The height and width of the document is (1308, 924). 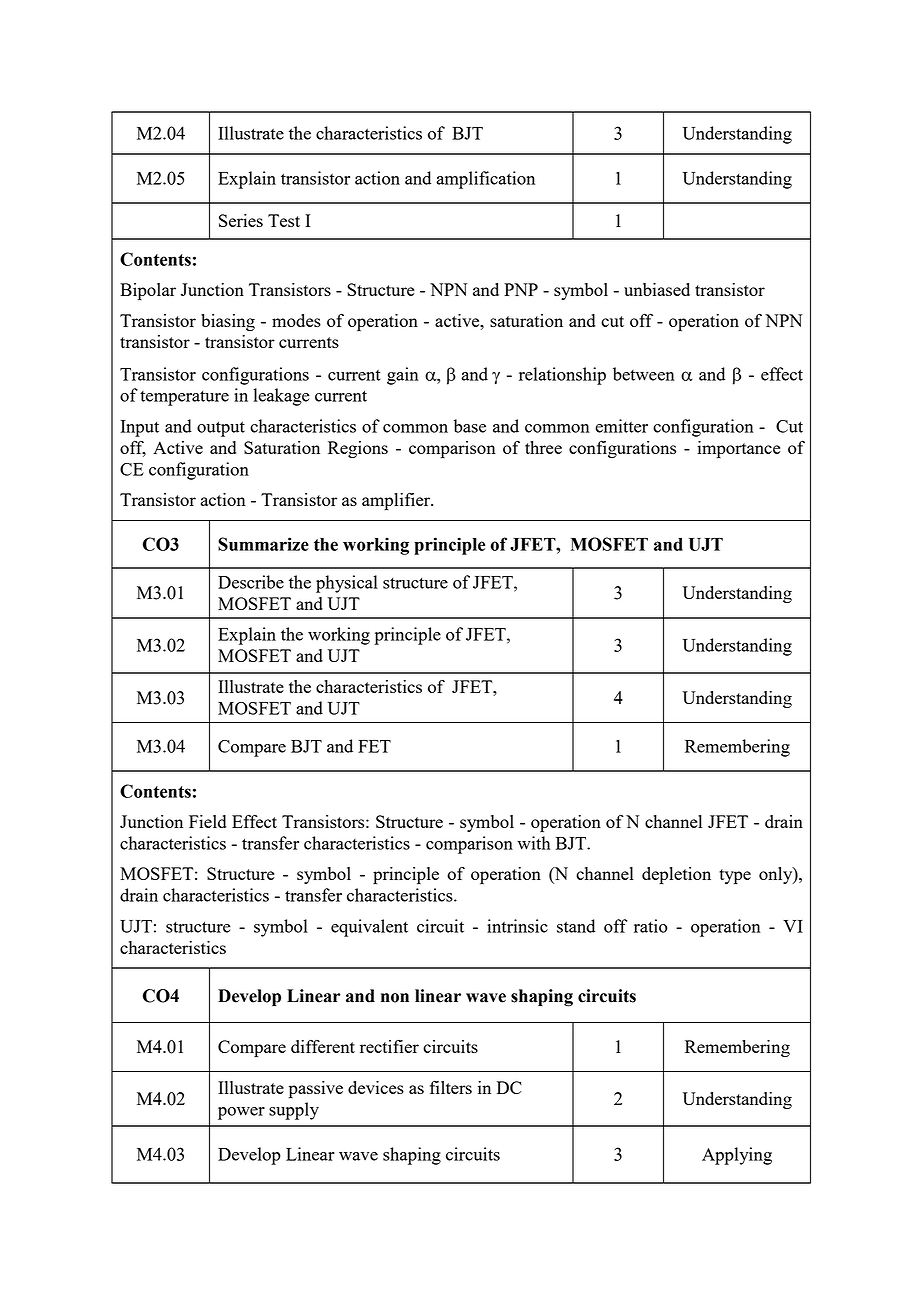 I want to click on filters, so click(x=451, y=1087).
